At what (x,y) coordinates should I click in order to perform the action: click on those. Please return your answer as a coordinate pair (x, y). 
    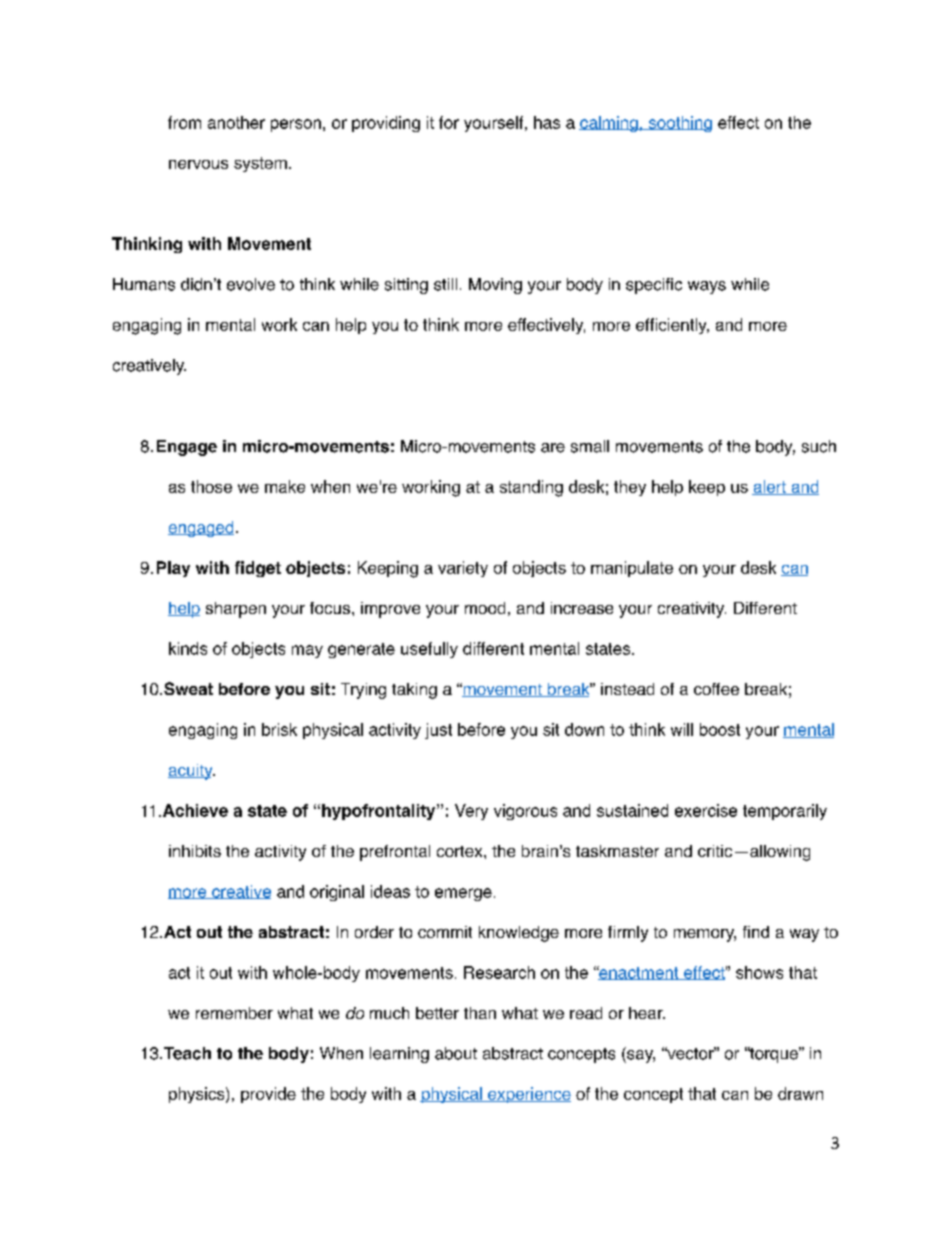
    Looking at the image, I should click on (211, 486).
